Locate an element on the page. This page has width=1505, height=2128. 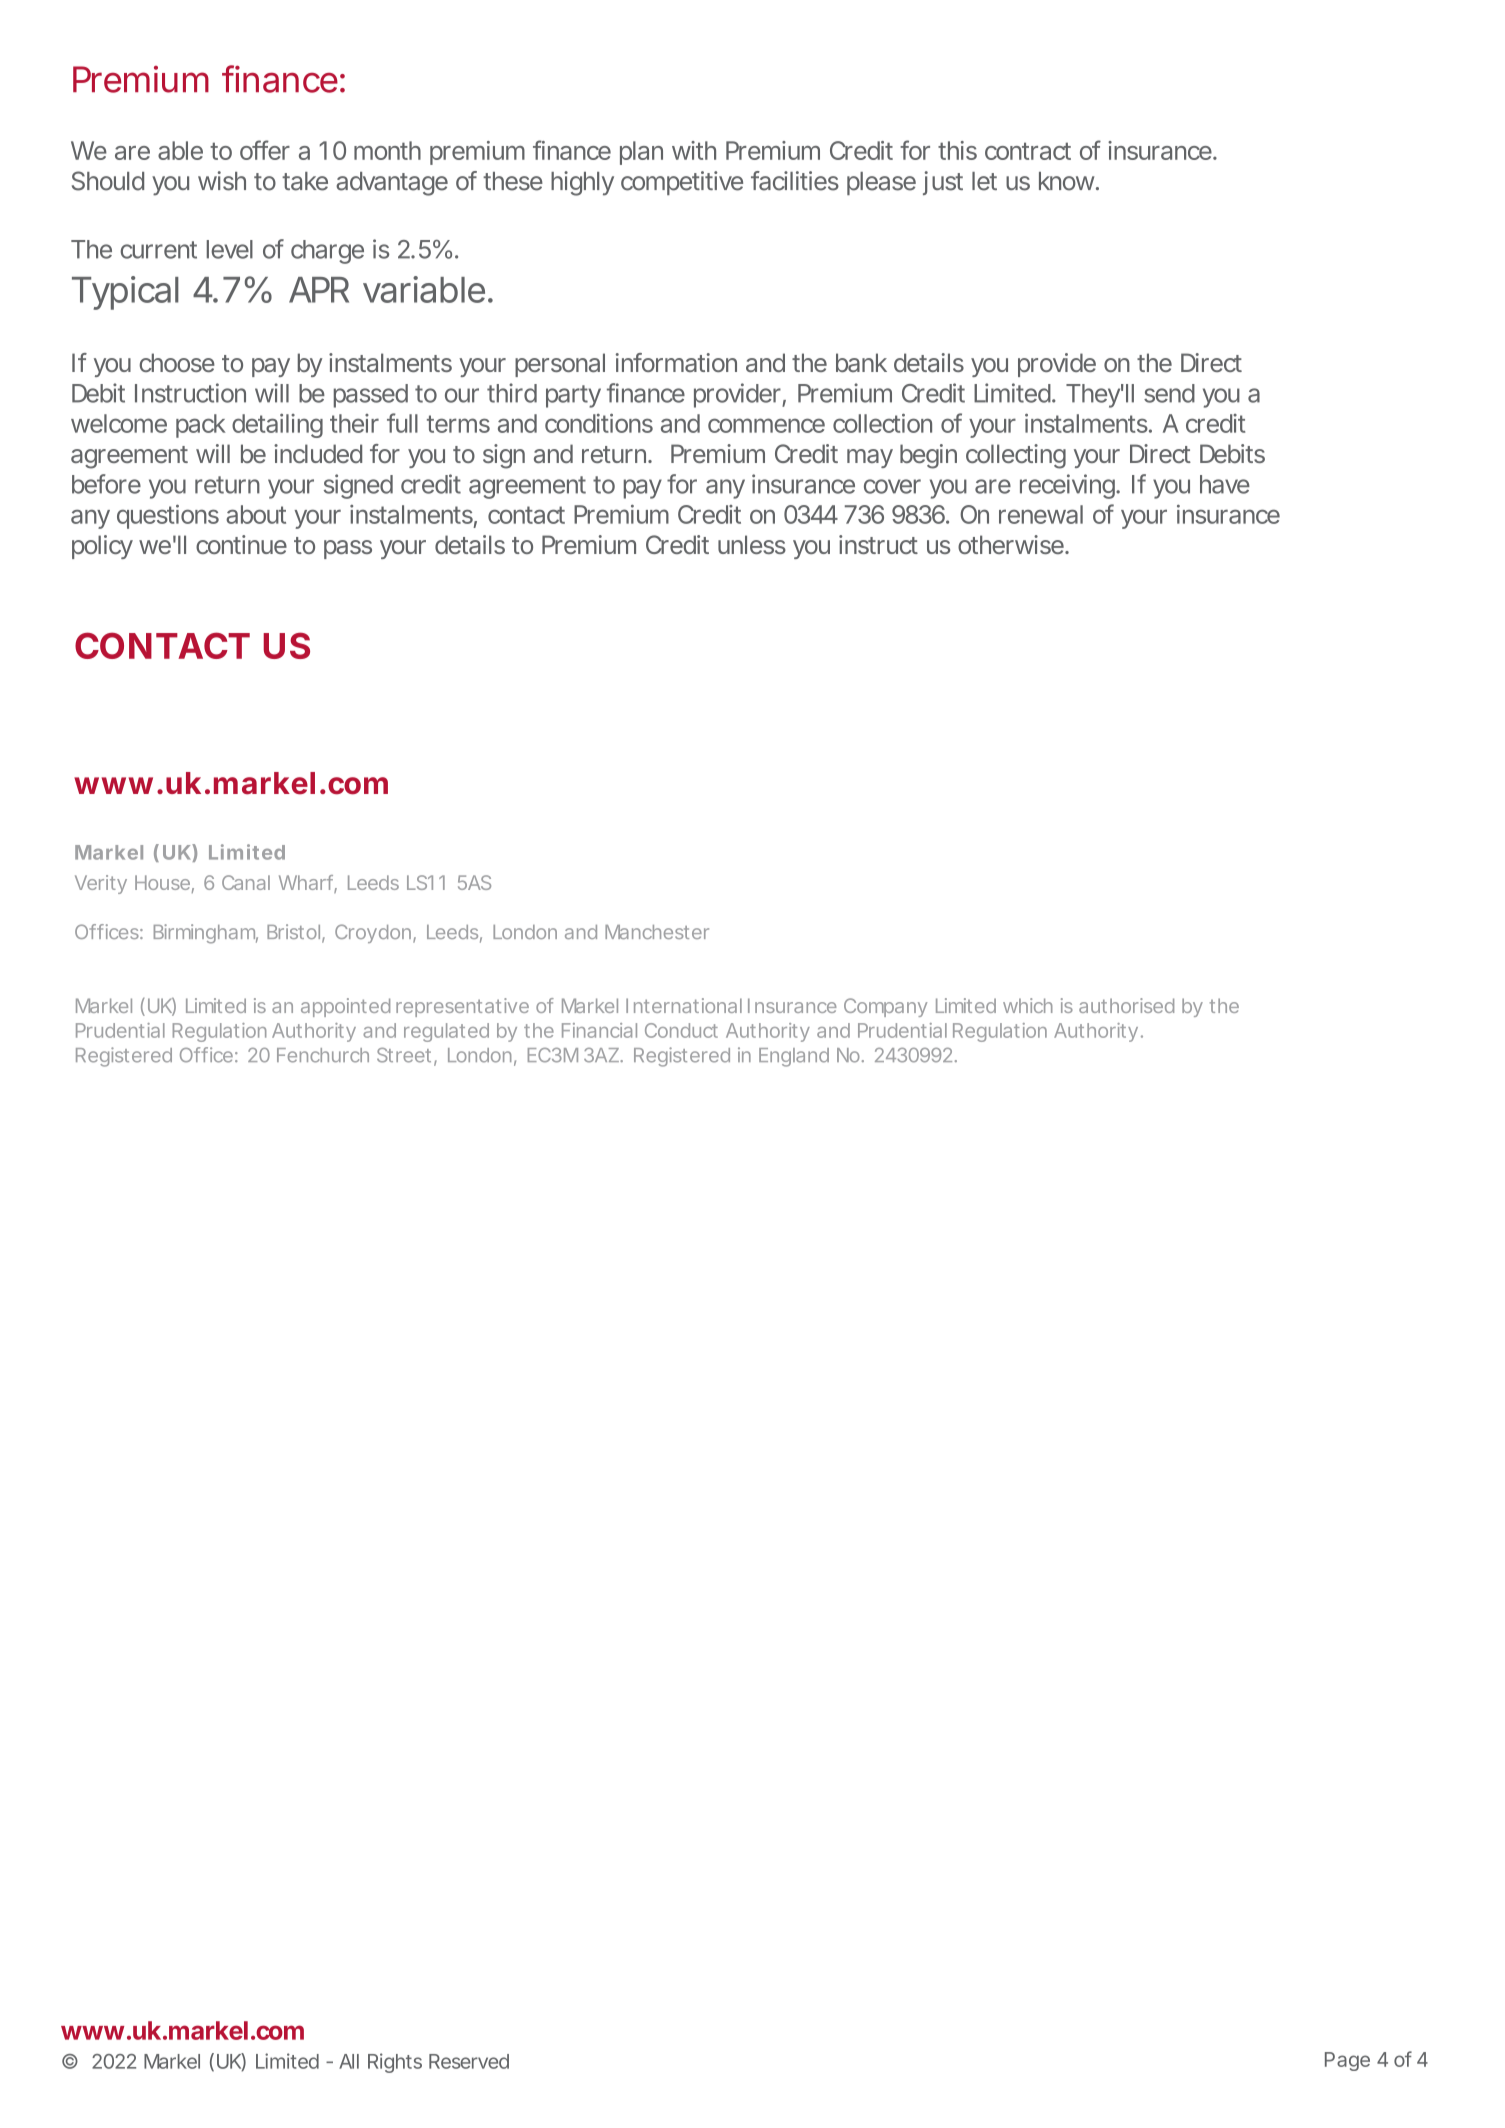
which is located at coordinates (1028, 1005).
